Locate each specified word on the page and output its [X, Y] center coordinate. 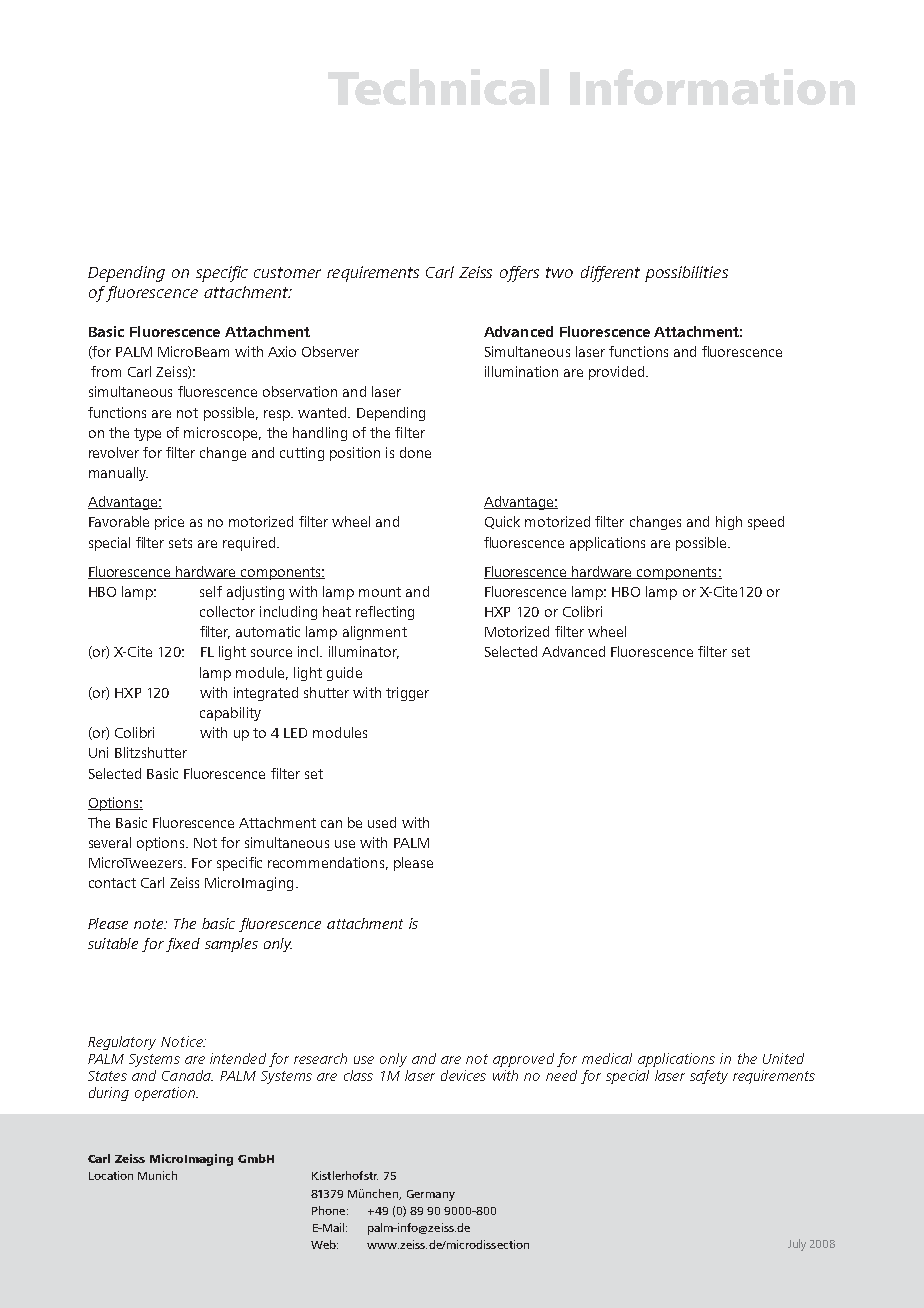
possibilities [686, 274]
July [797, 1245]
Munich [157, 1175]
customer [287, 272]
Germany [431, 1195]
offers [519, 274]
